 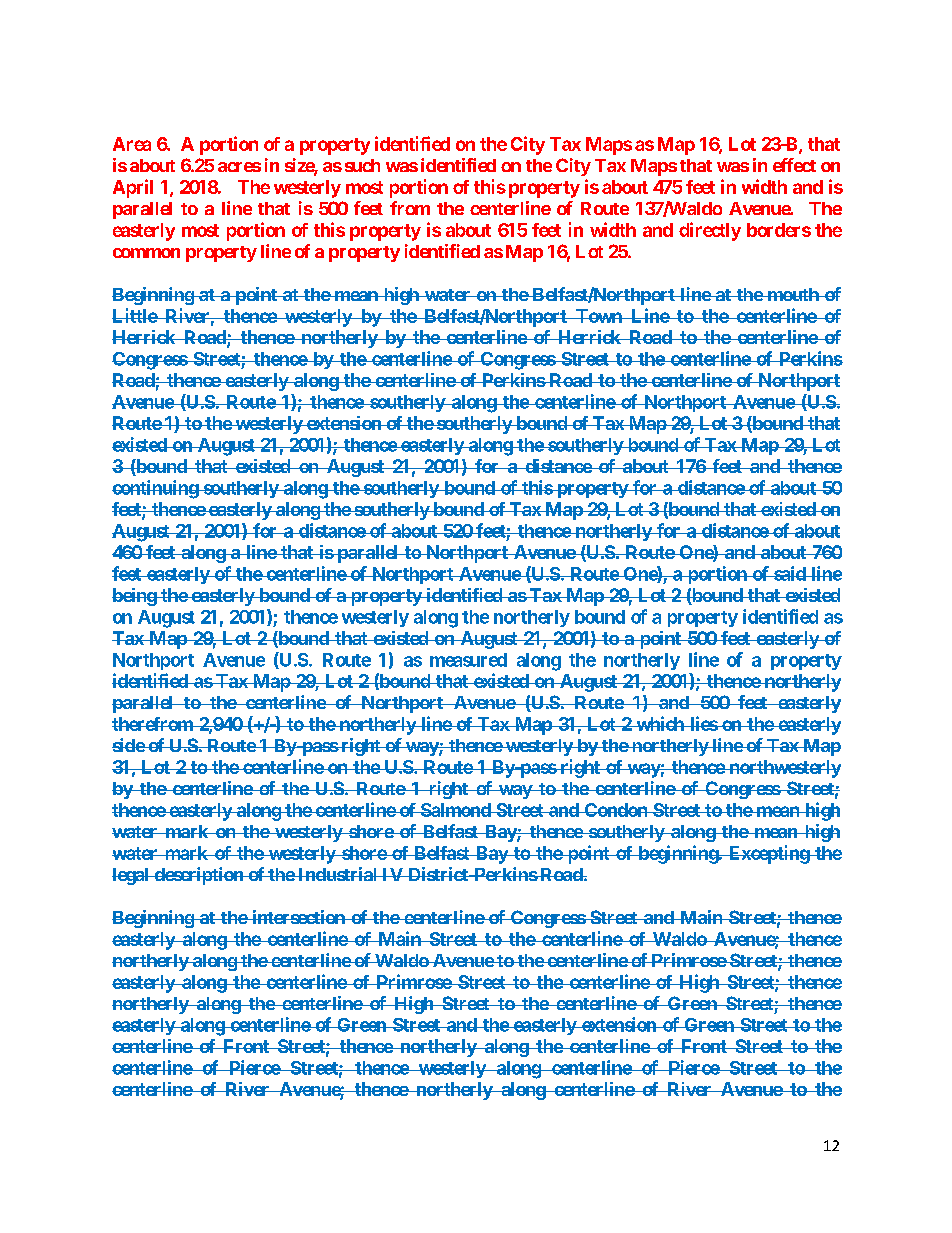 I want to click on common, so click(x=146, y=253).
